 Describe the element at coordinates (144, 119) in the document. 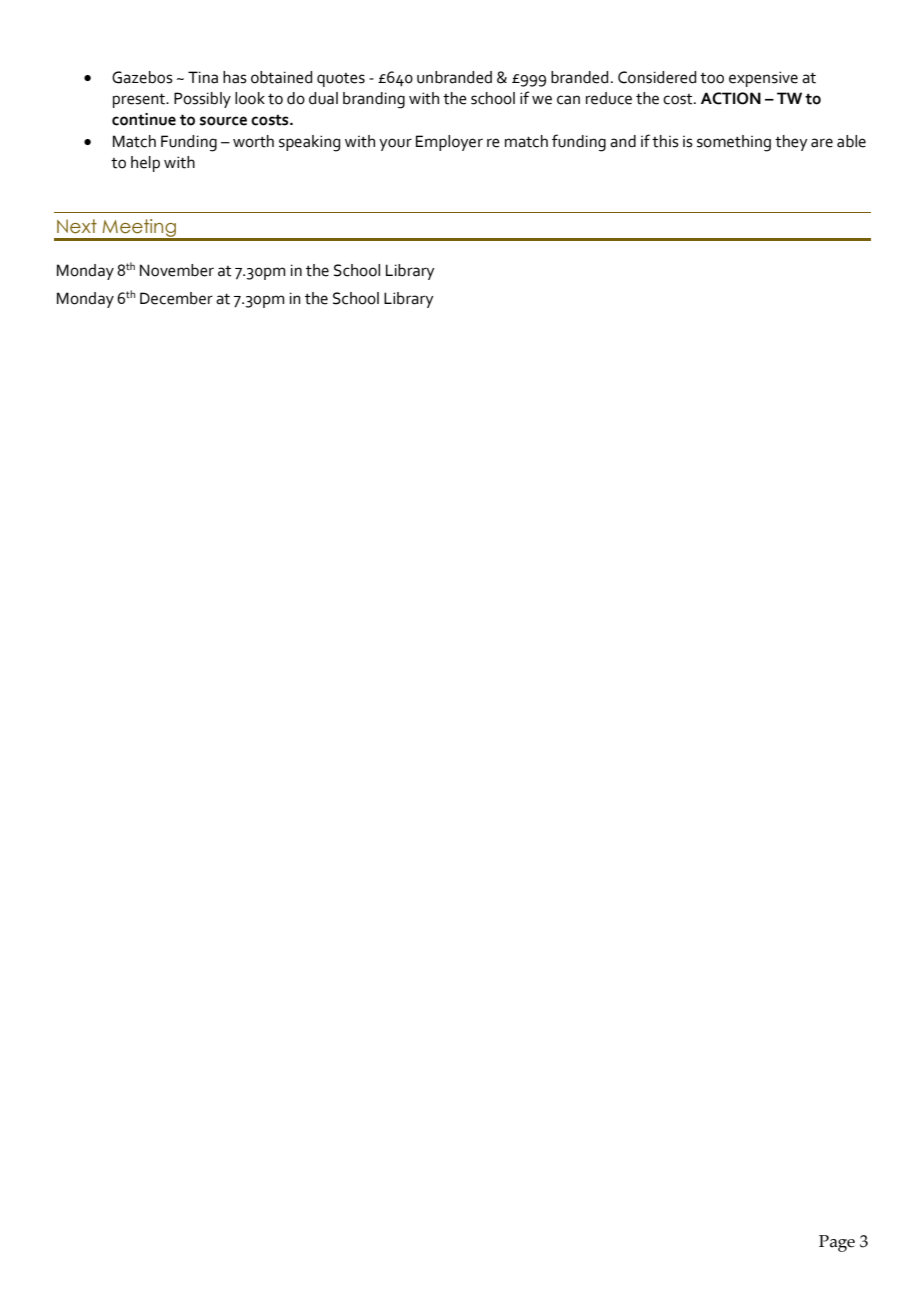

I see `continue` at that location.
